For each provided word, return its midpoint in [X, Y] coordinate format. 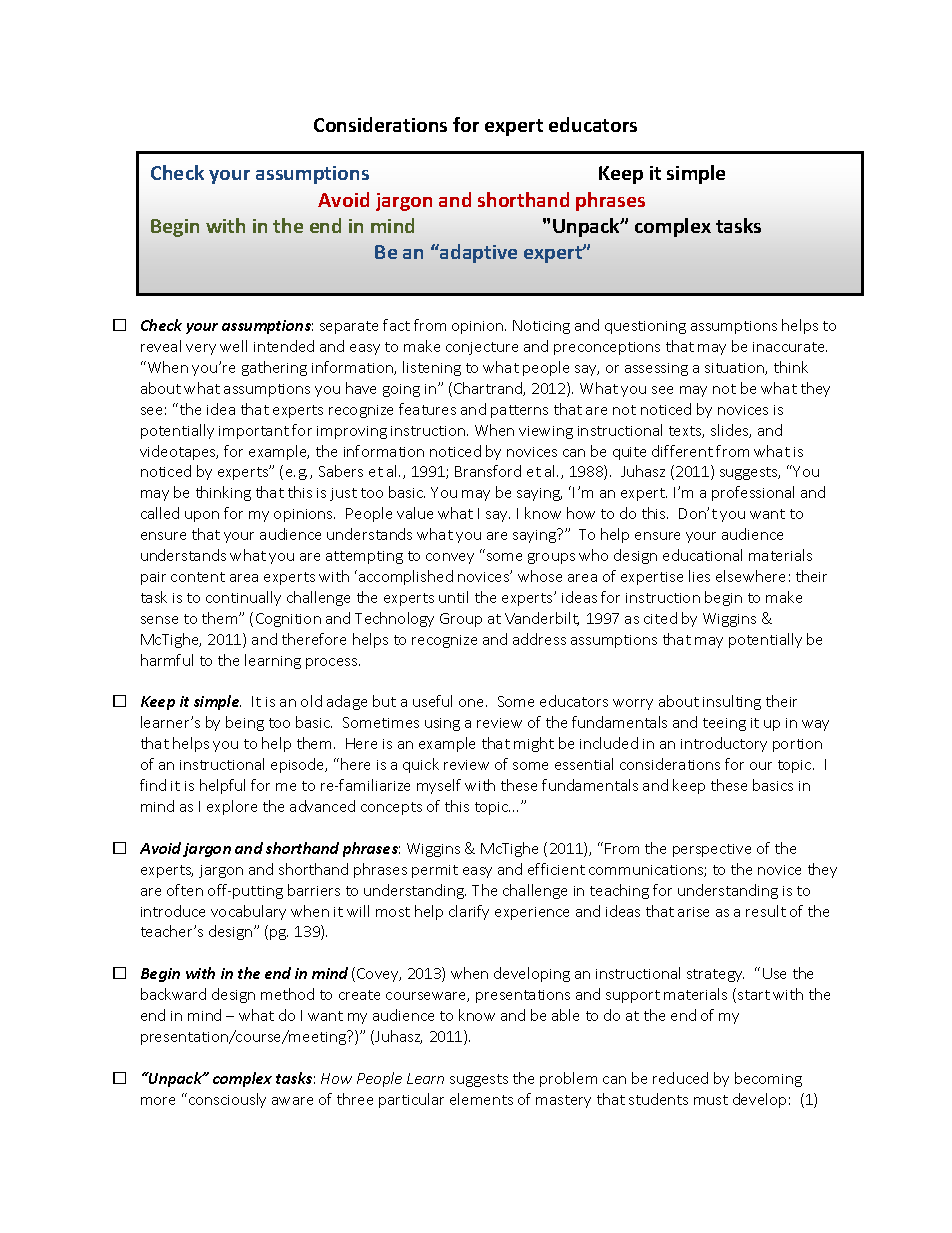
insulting [732, 702]
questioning [645, 327]
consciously [227, 1100]
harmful [167, 660]
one [473, 703]
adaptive [477, 253]
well [233, 346]
